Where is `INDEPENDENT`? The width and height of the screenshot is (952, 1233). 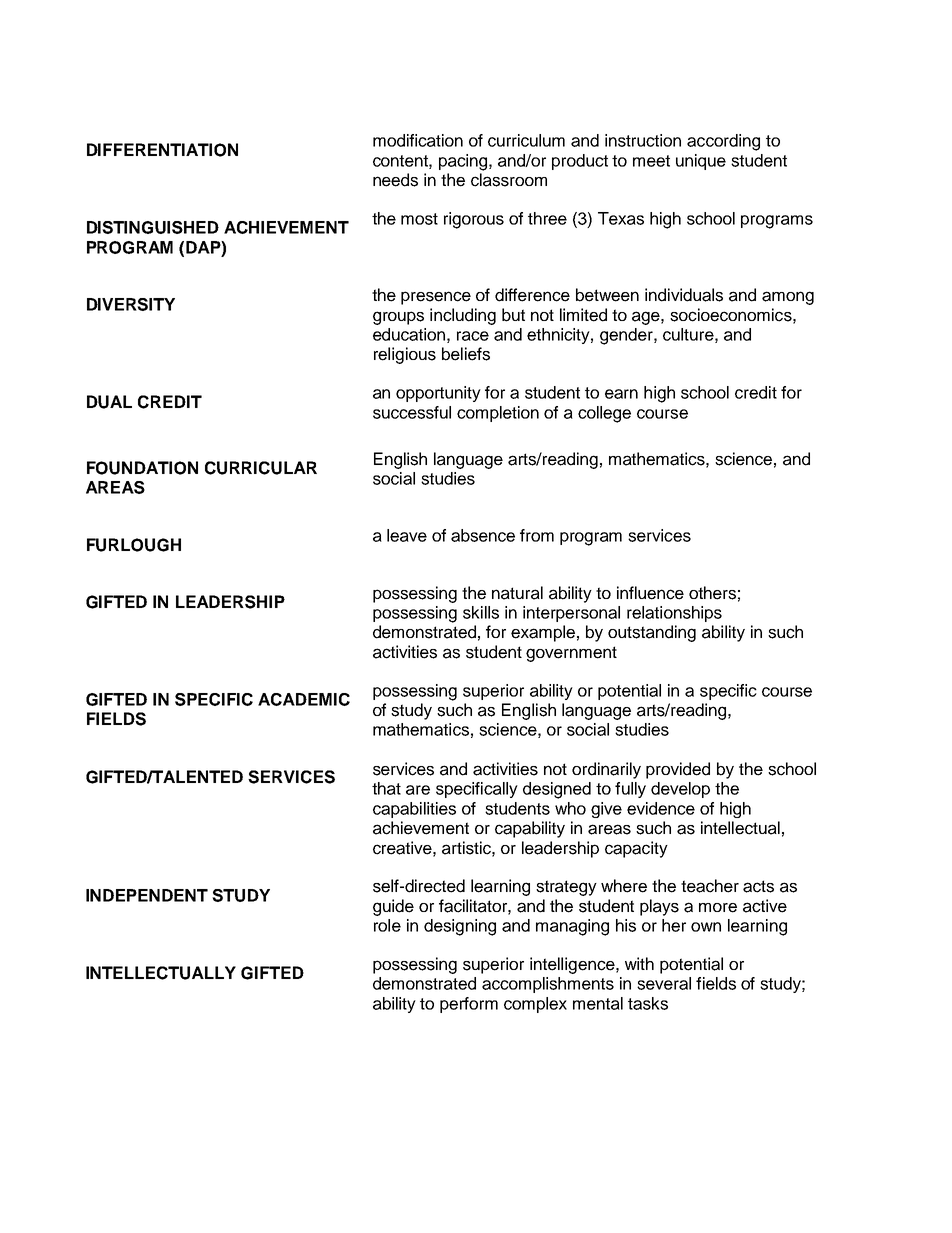
INDEPENDENT is located at coordinates (147, 895).
